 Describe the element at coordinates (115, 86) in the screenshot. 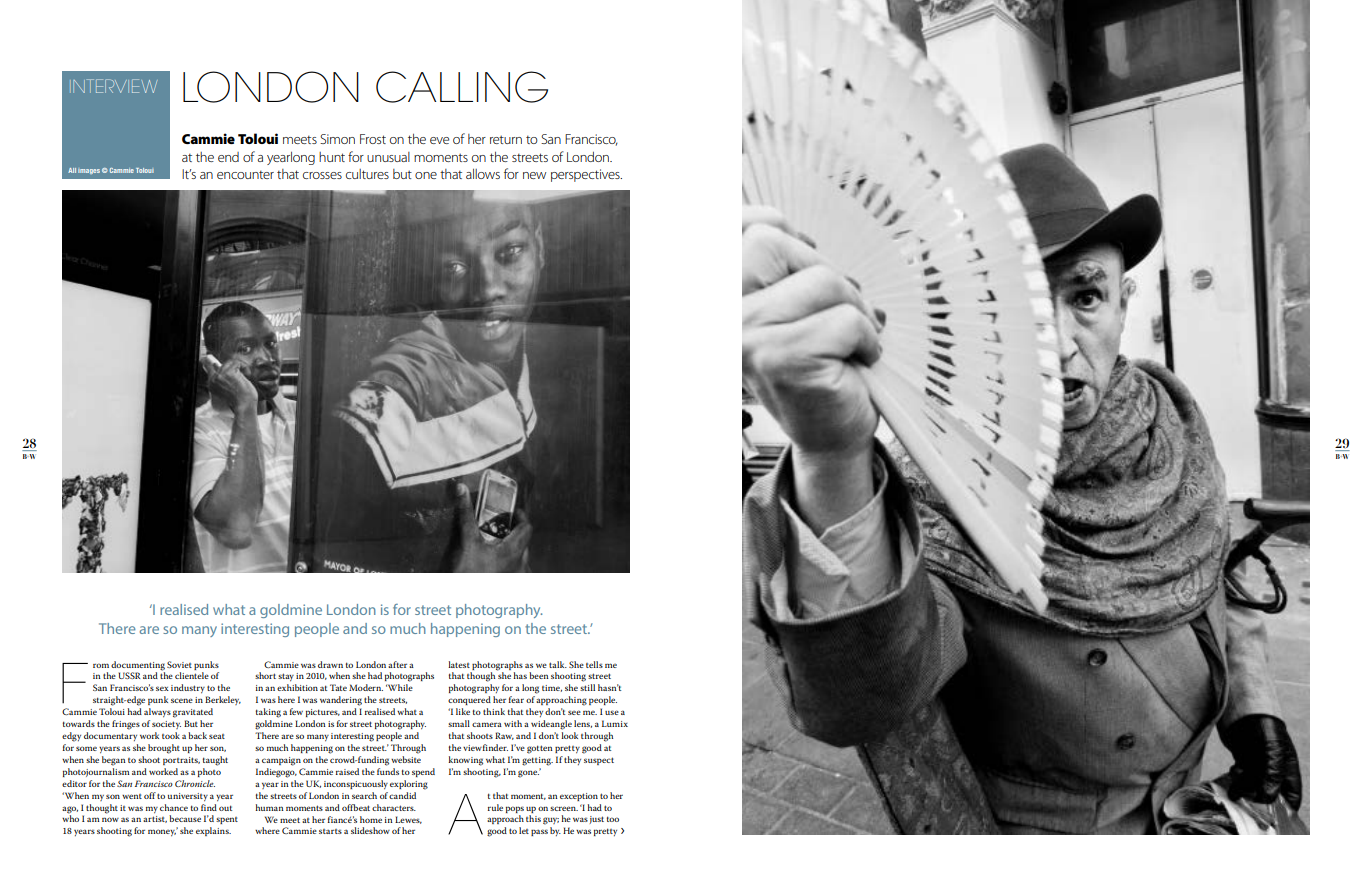

I see `INTERVIEW` at that location.
